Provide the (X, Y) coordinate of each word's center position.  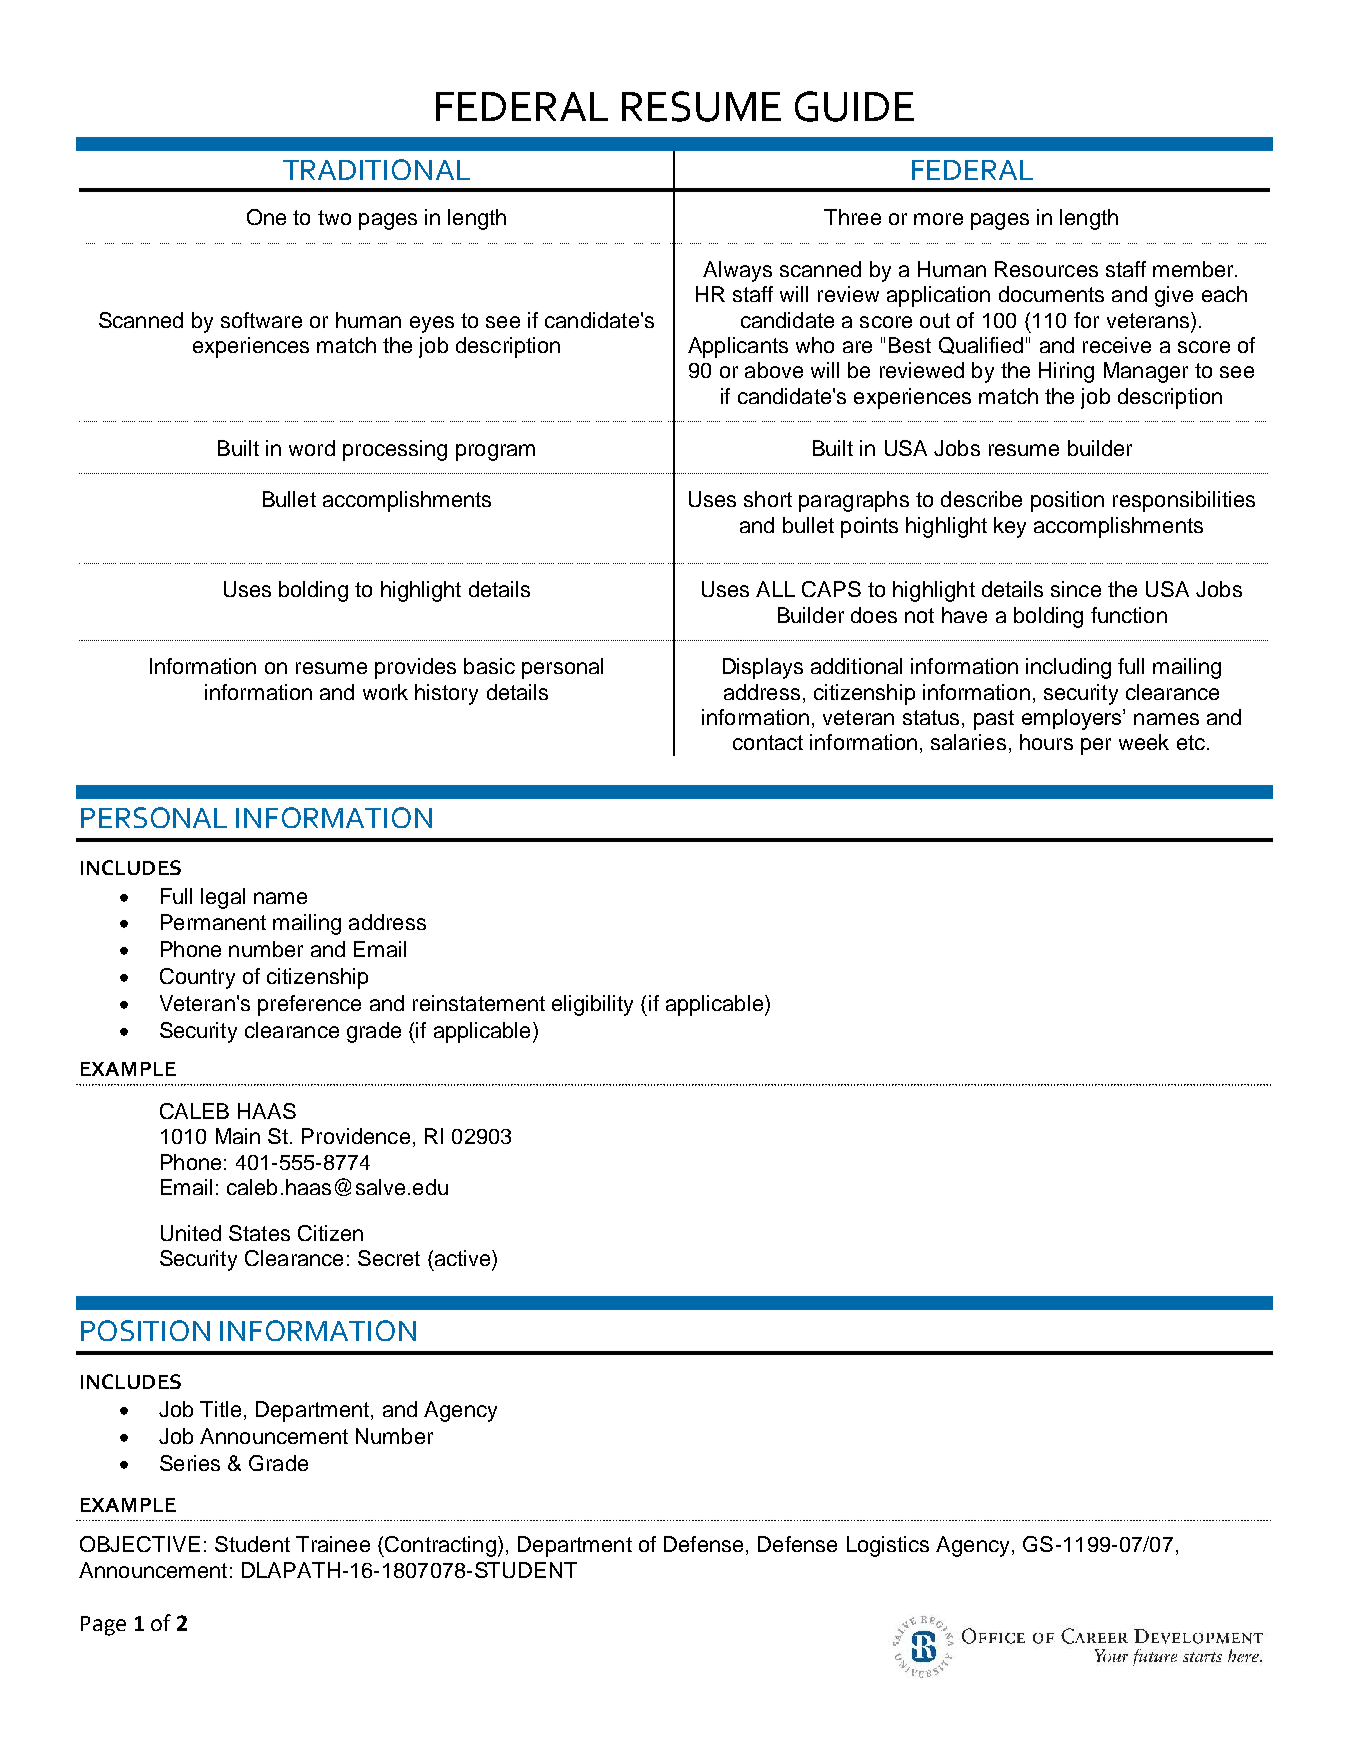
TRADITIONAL (376, 169)
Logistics (888, 1546)
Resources (1046, 269)
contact (768, 742)
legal (223, 898)
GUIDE (854, 106)
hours (1046, 742)
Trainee (333, 1544)
